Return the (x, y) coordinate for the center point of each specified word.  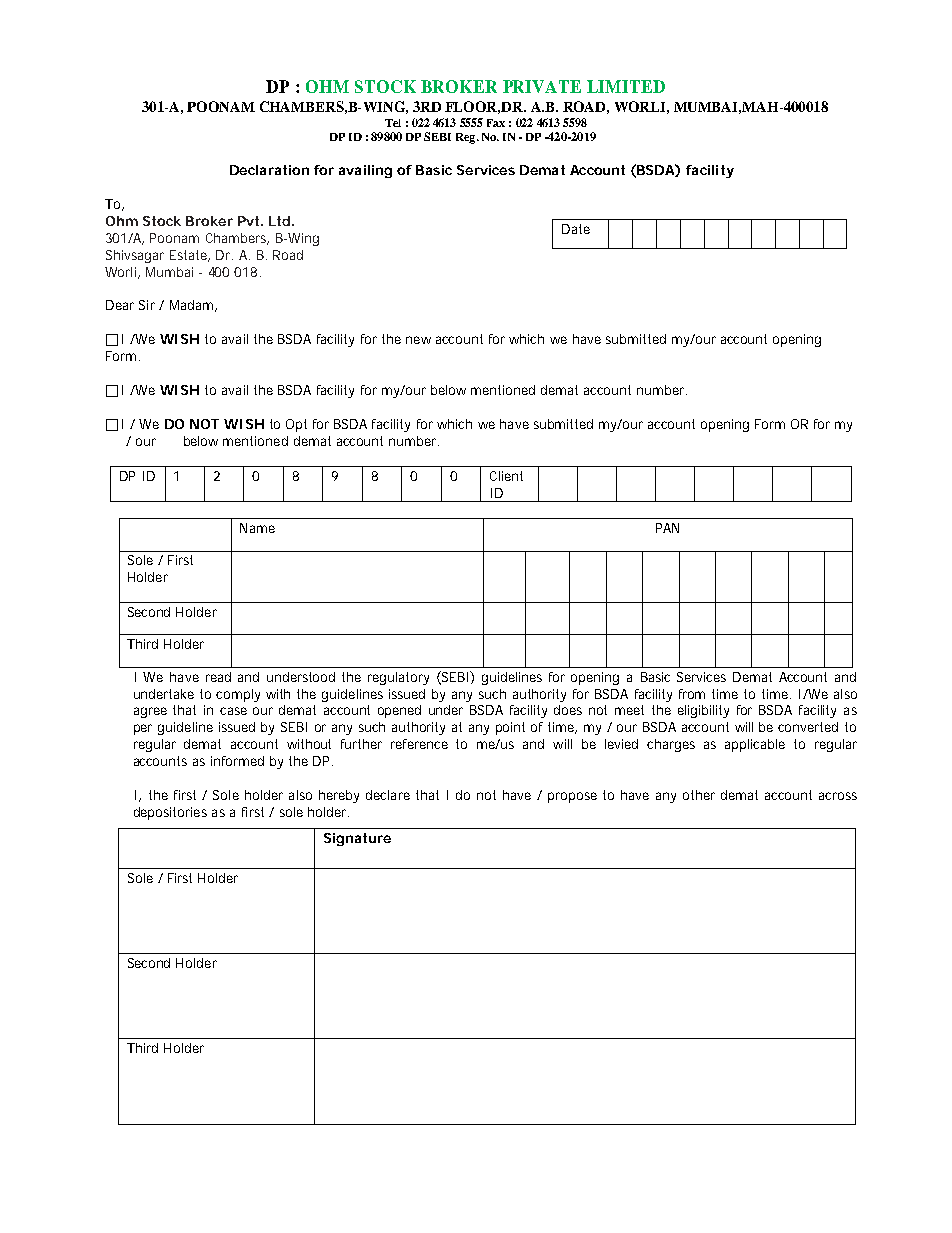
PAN (667, 528)
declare (388, 795)
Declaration (269, 170)
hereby (339, 796)
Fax (496, 123)
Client (506, 476)
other (699, 795)
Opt (296, 425)
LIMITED (626, 86)
